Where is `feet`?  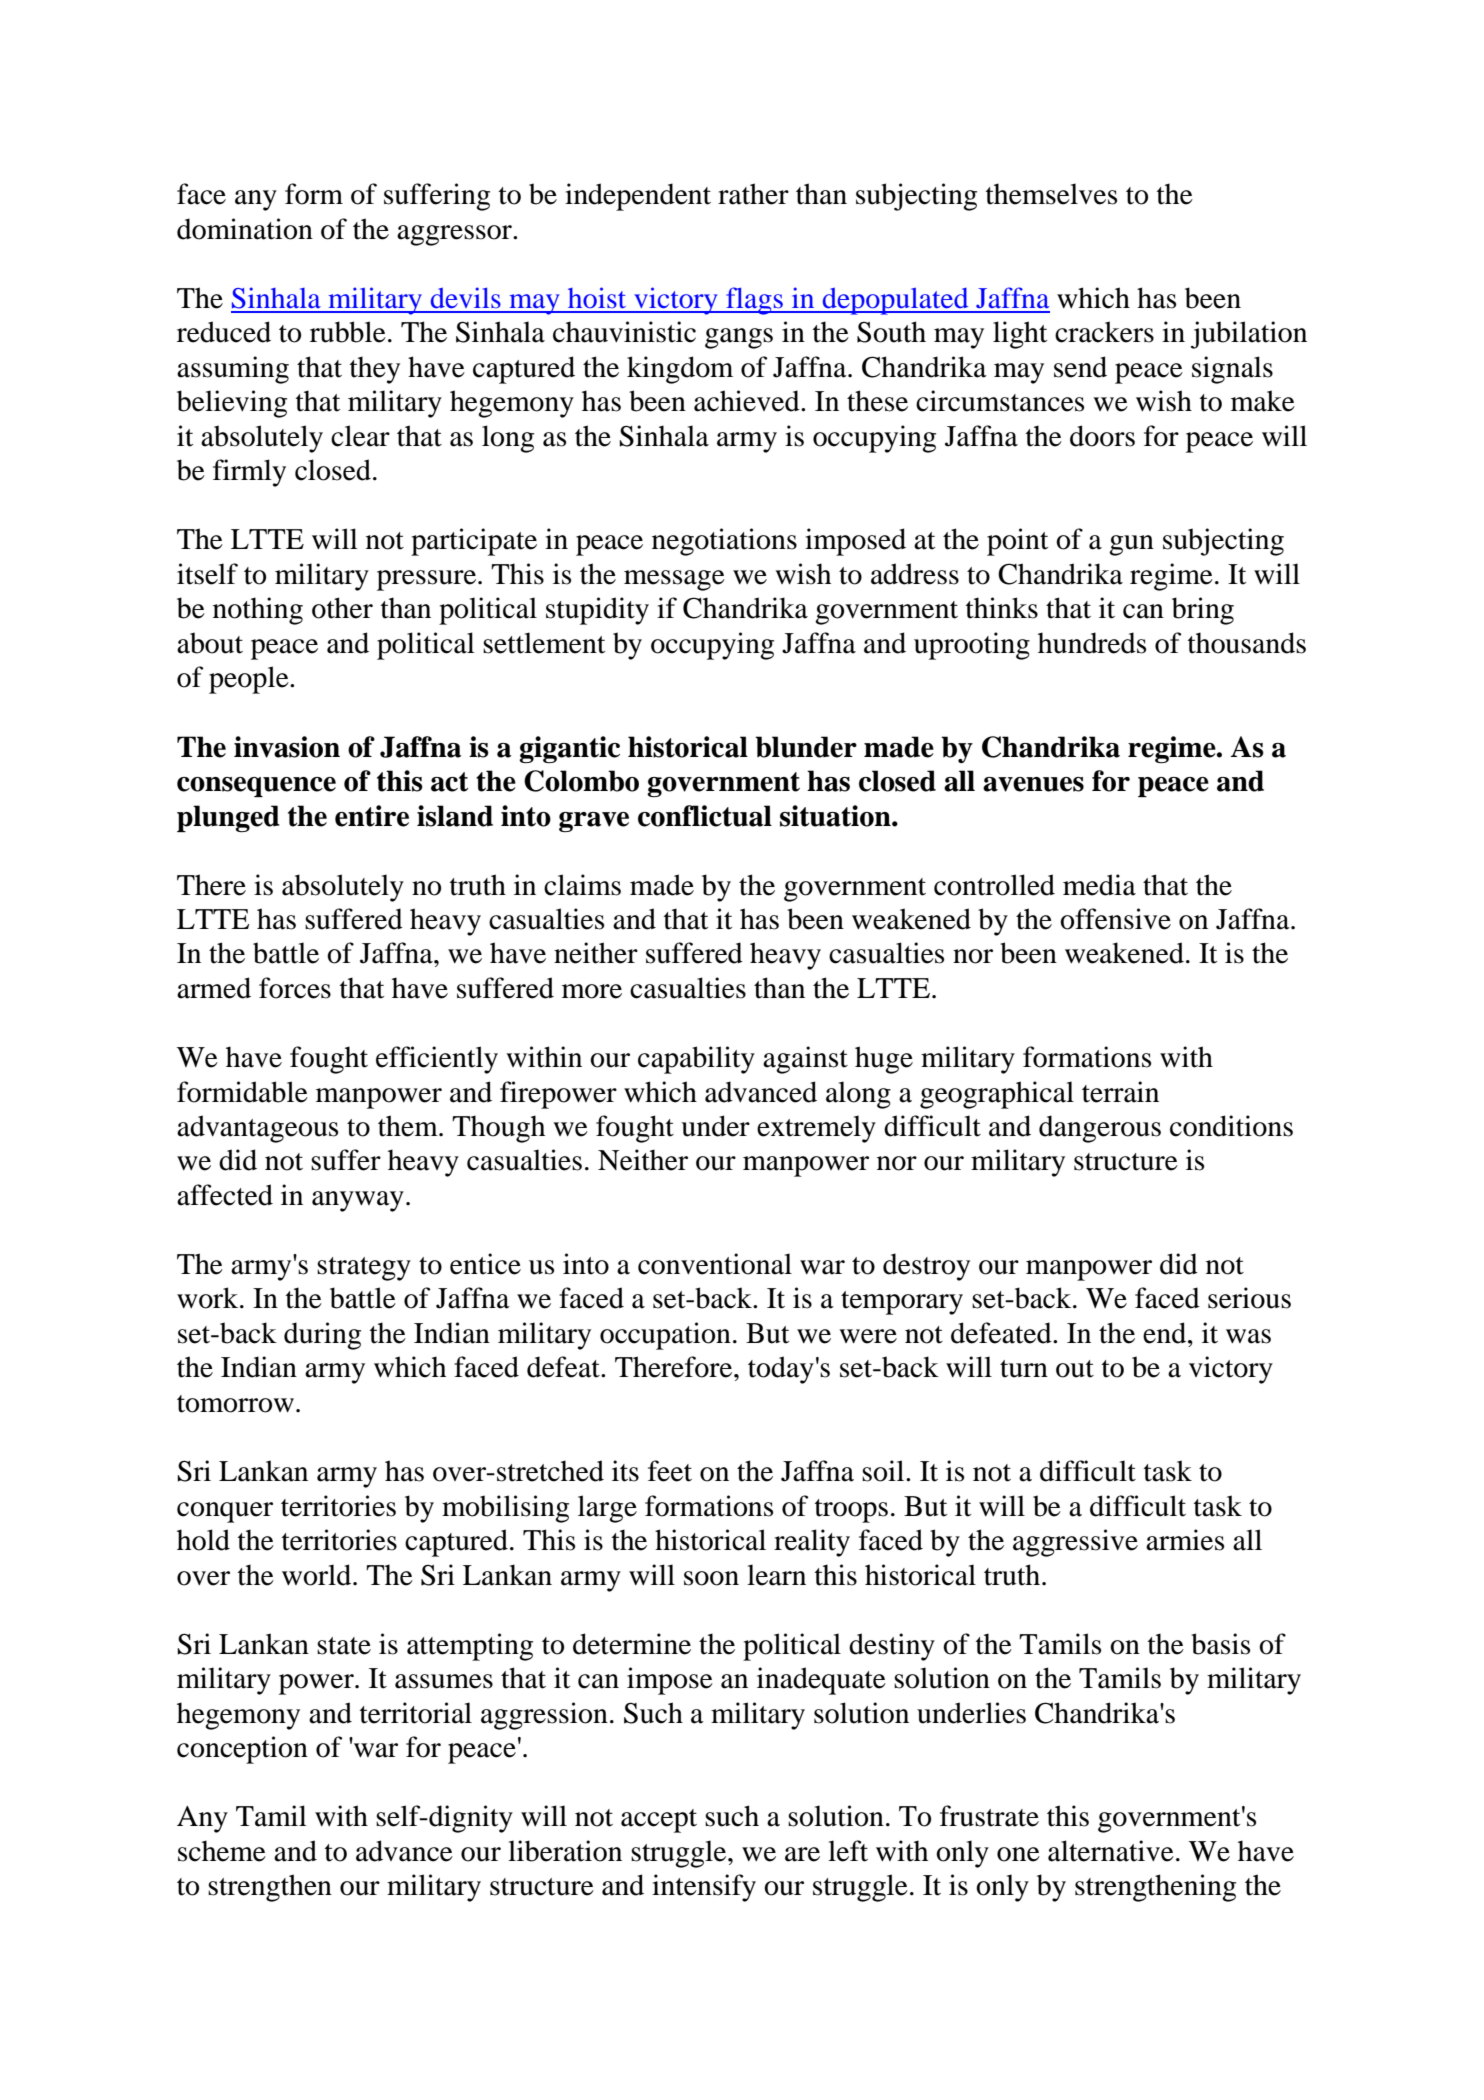 feet is located at coordinates (670, 1471).
